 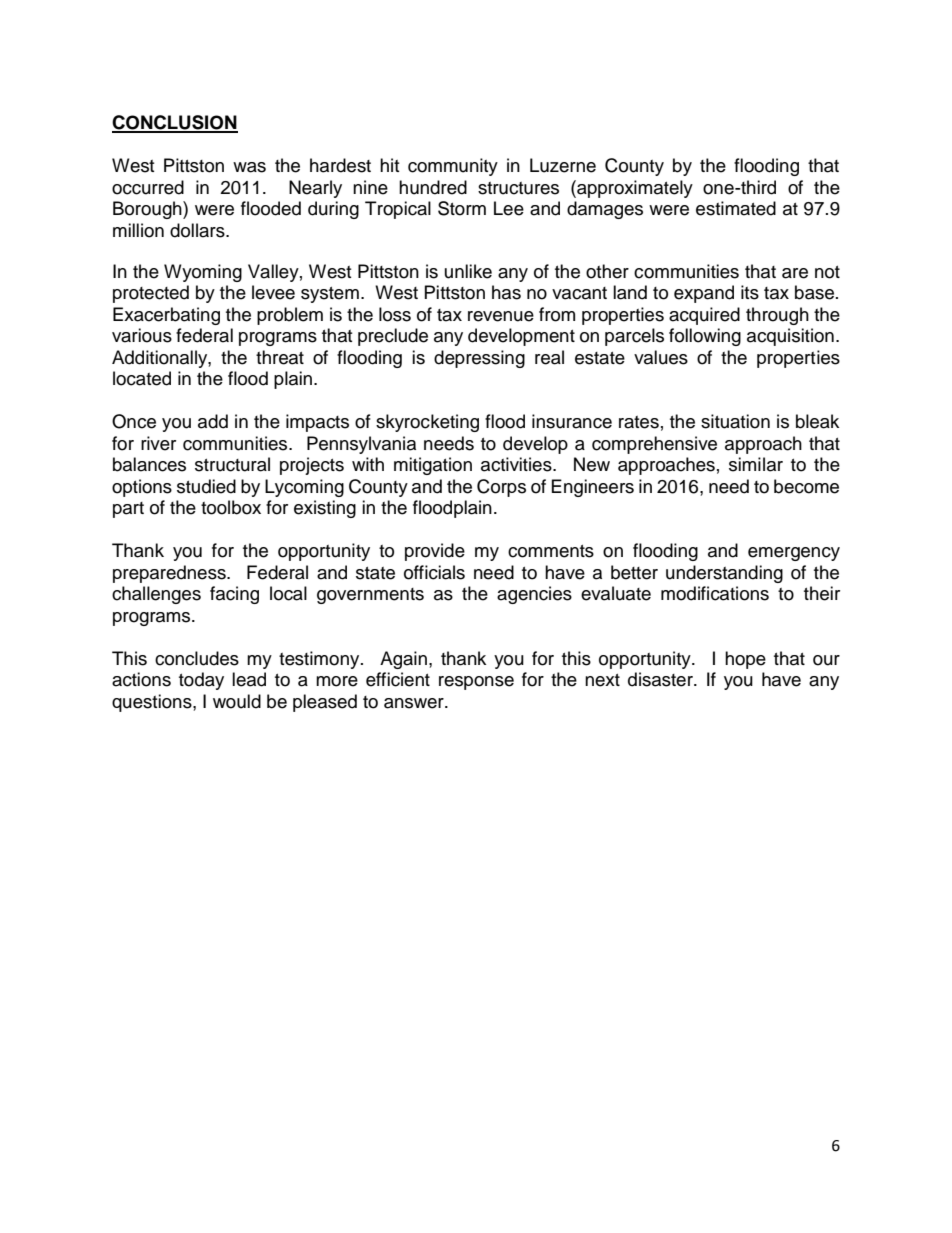 I want to click on today, so click(x=201, y=681).
